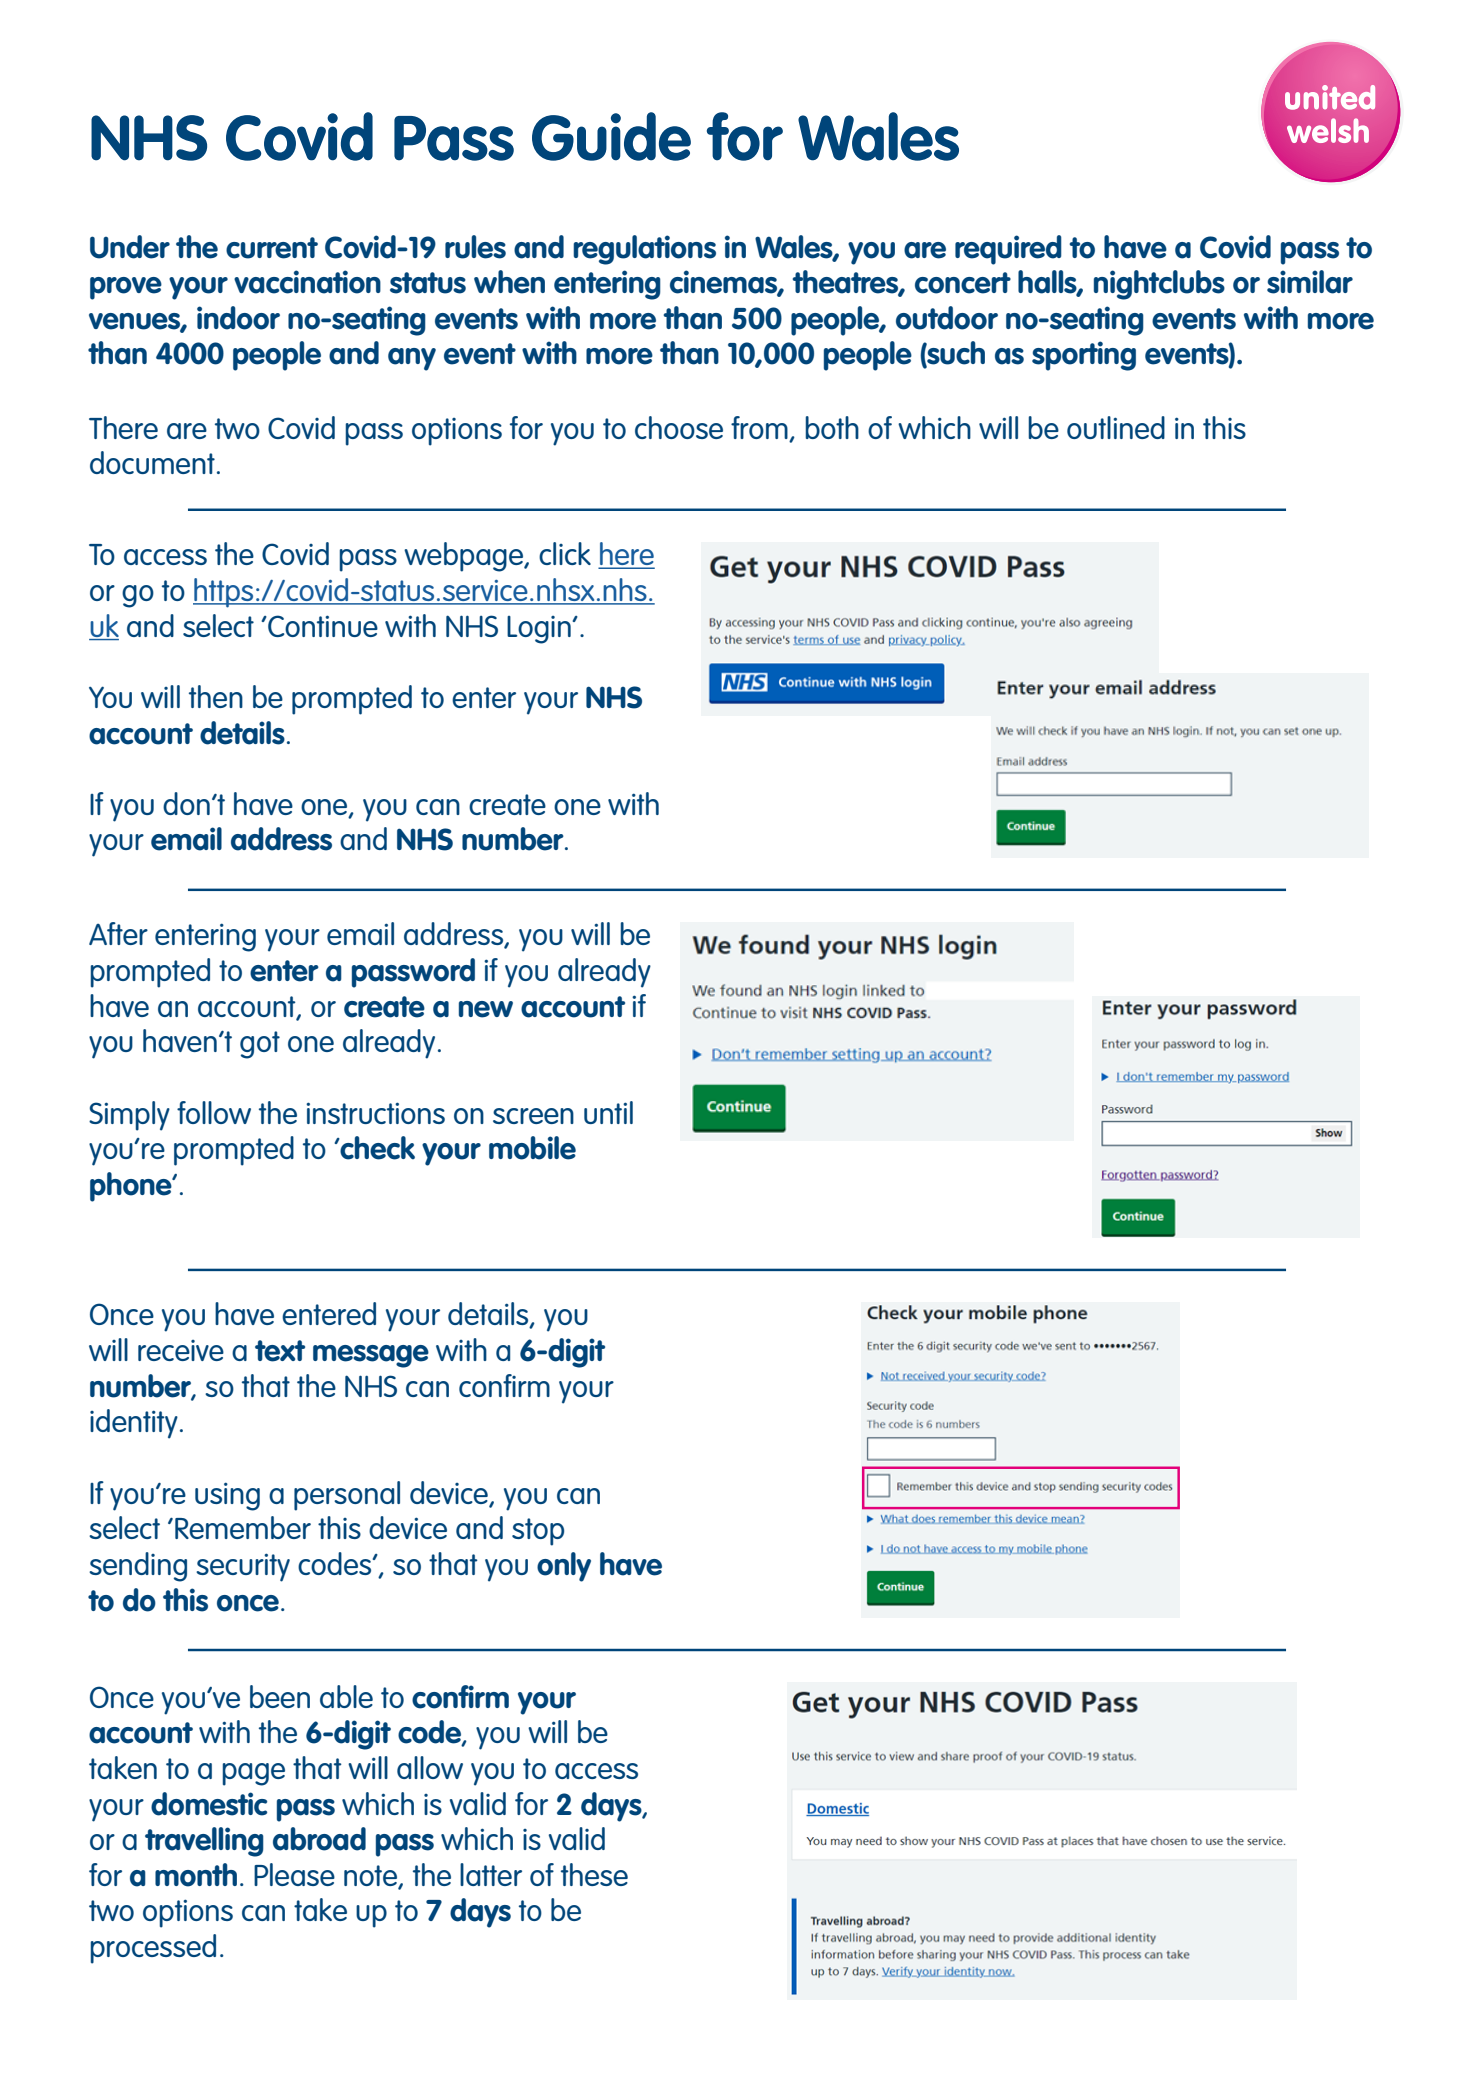 The height and width of the screenshot is (2084, 1474). Describe the element at coordinates (1116, 427) in the screenshot. I see `outlined` at that location.
